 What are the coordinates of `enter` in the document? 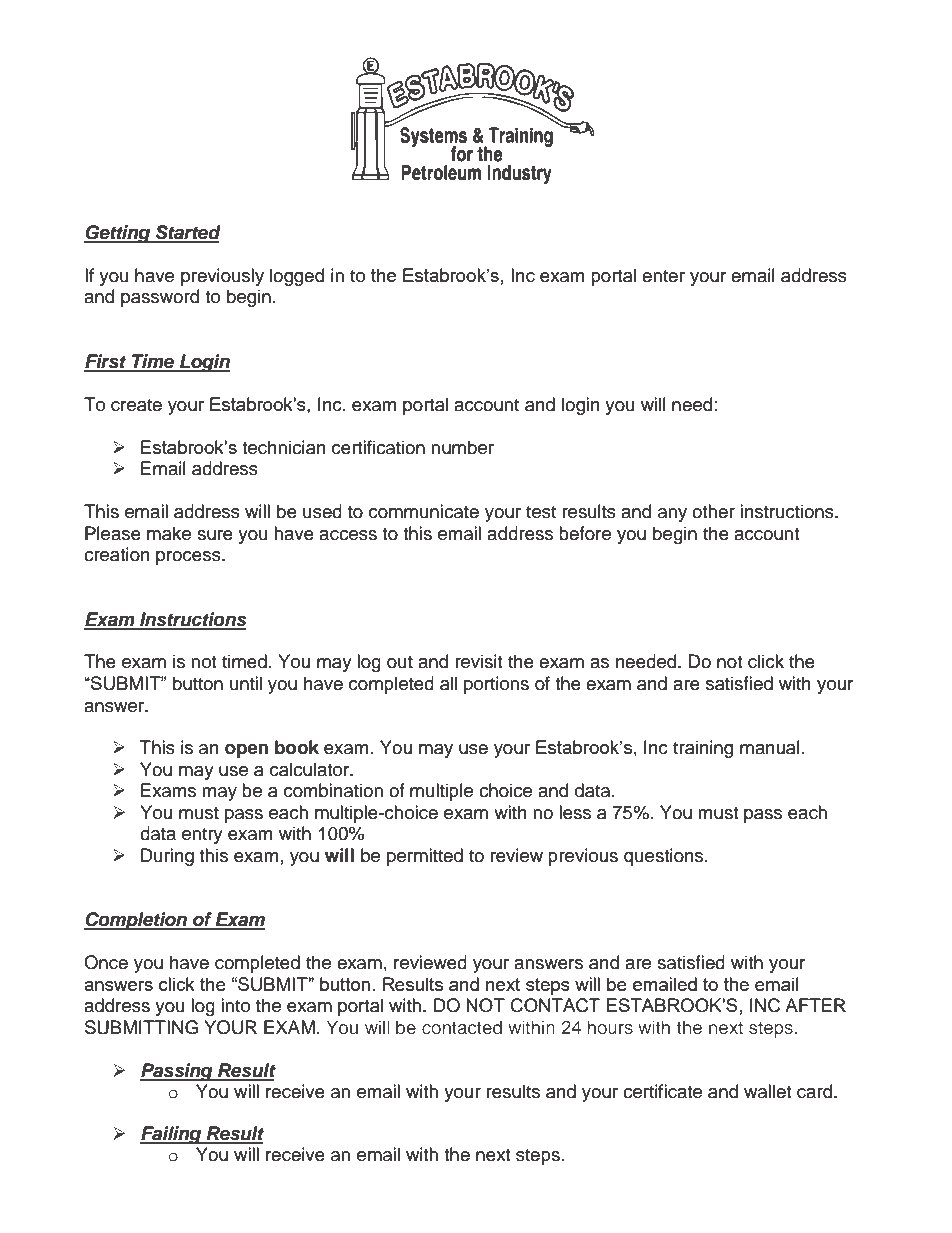 It's located at (663, 276).
